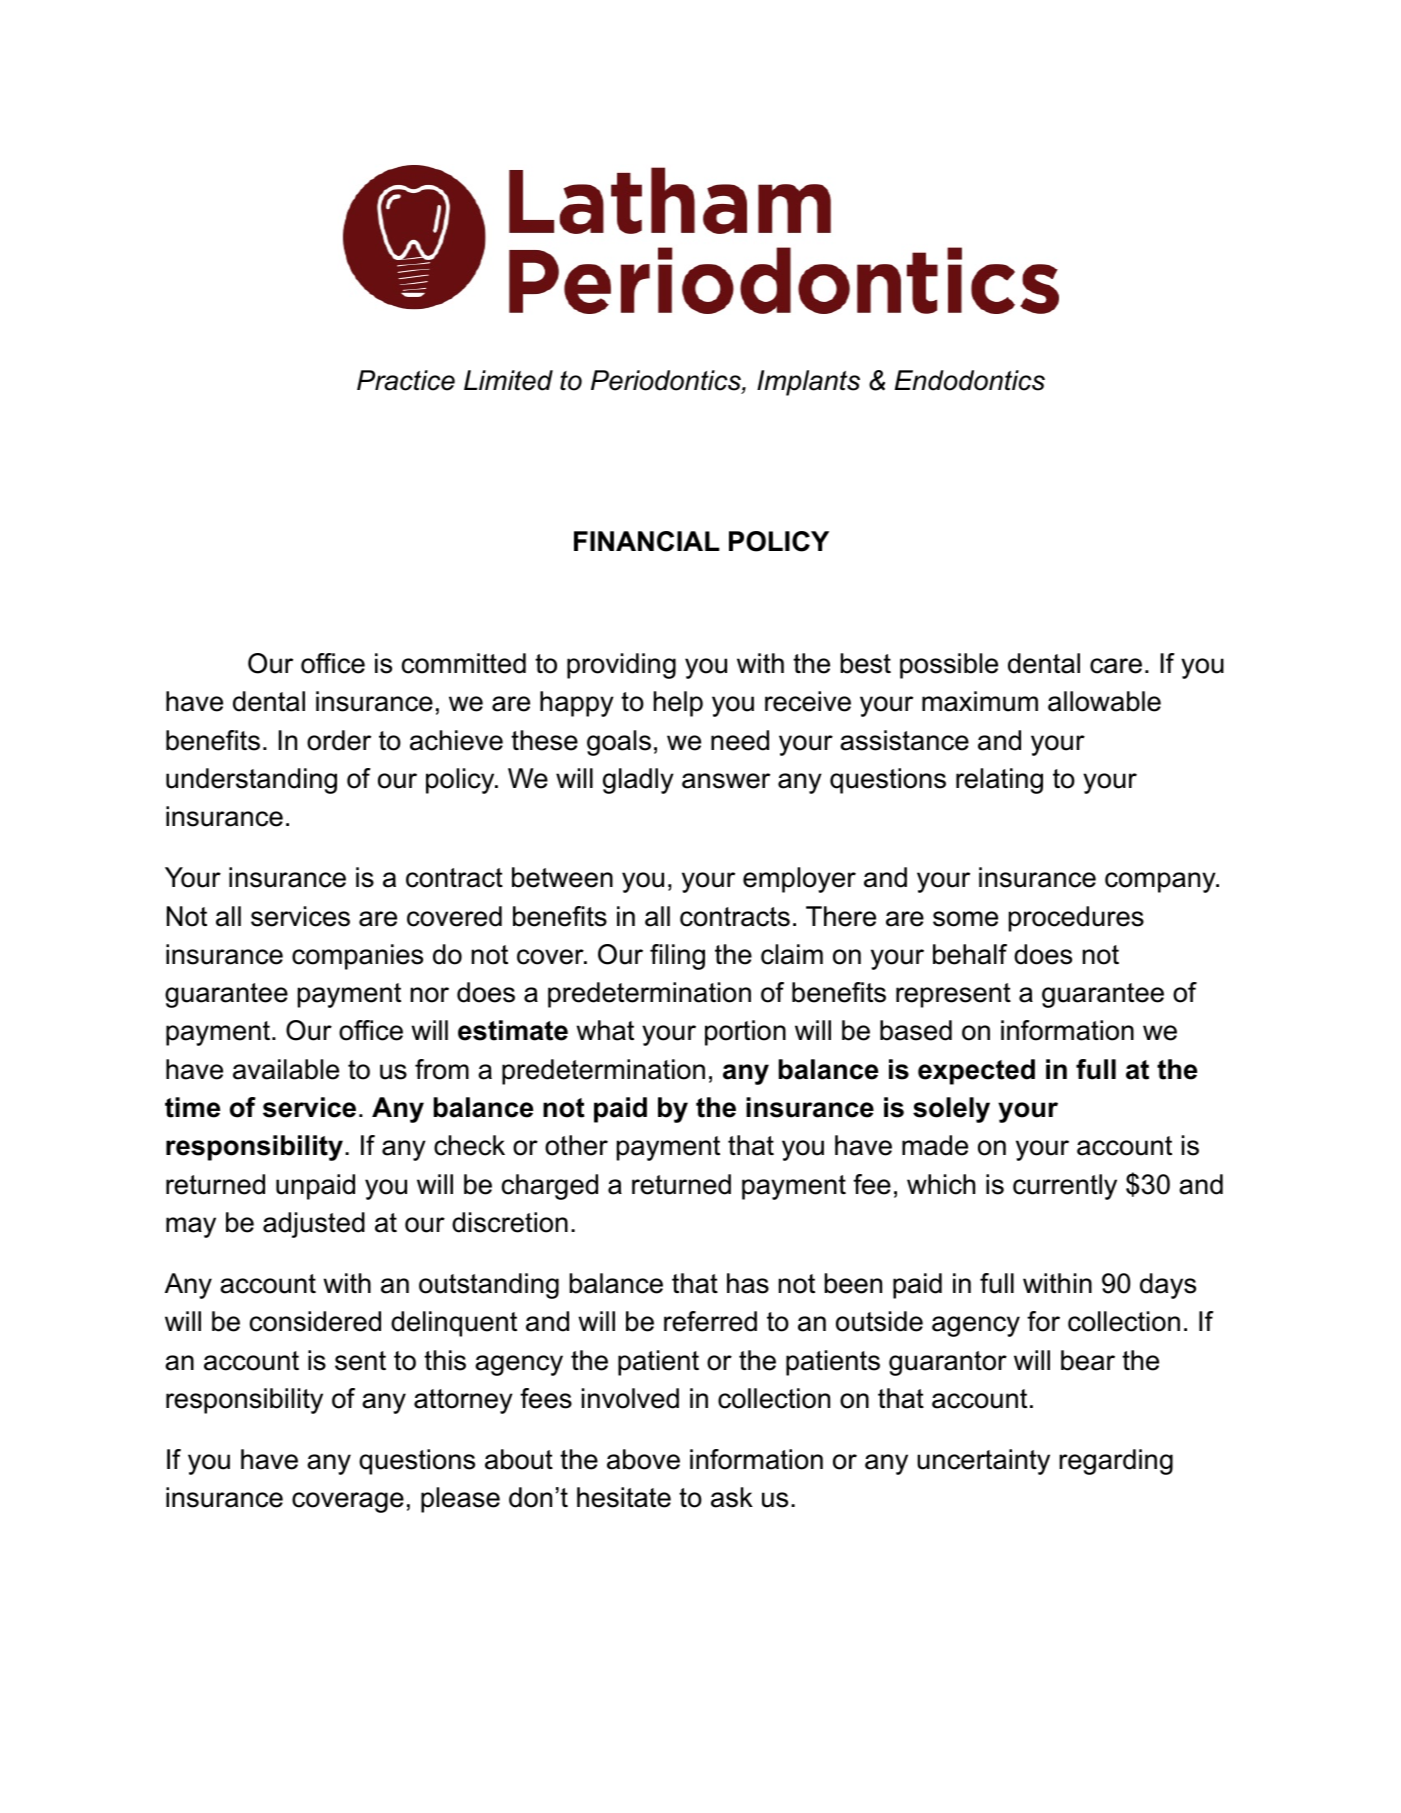  Describe the element at coordinates (643, 1459) in the image. I see `above` at that location.
